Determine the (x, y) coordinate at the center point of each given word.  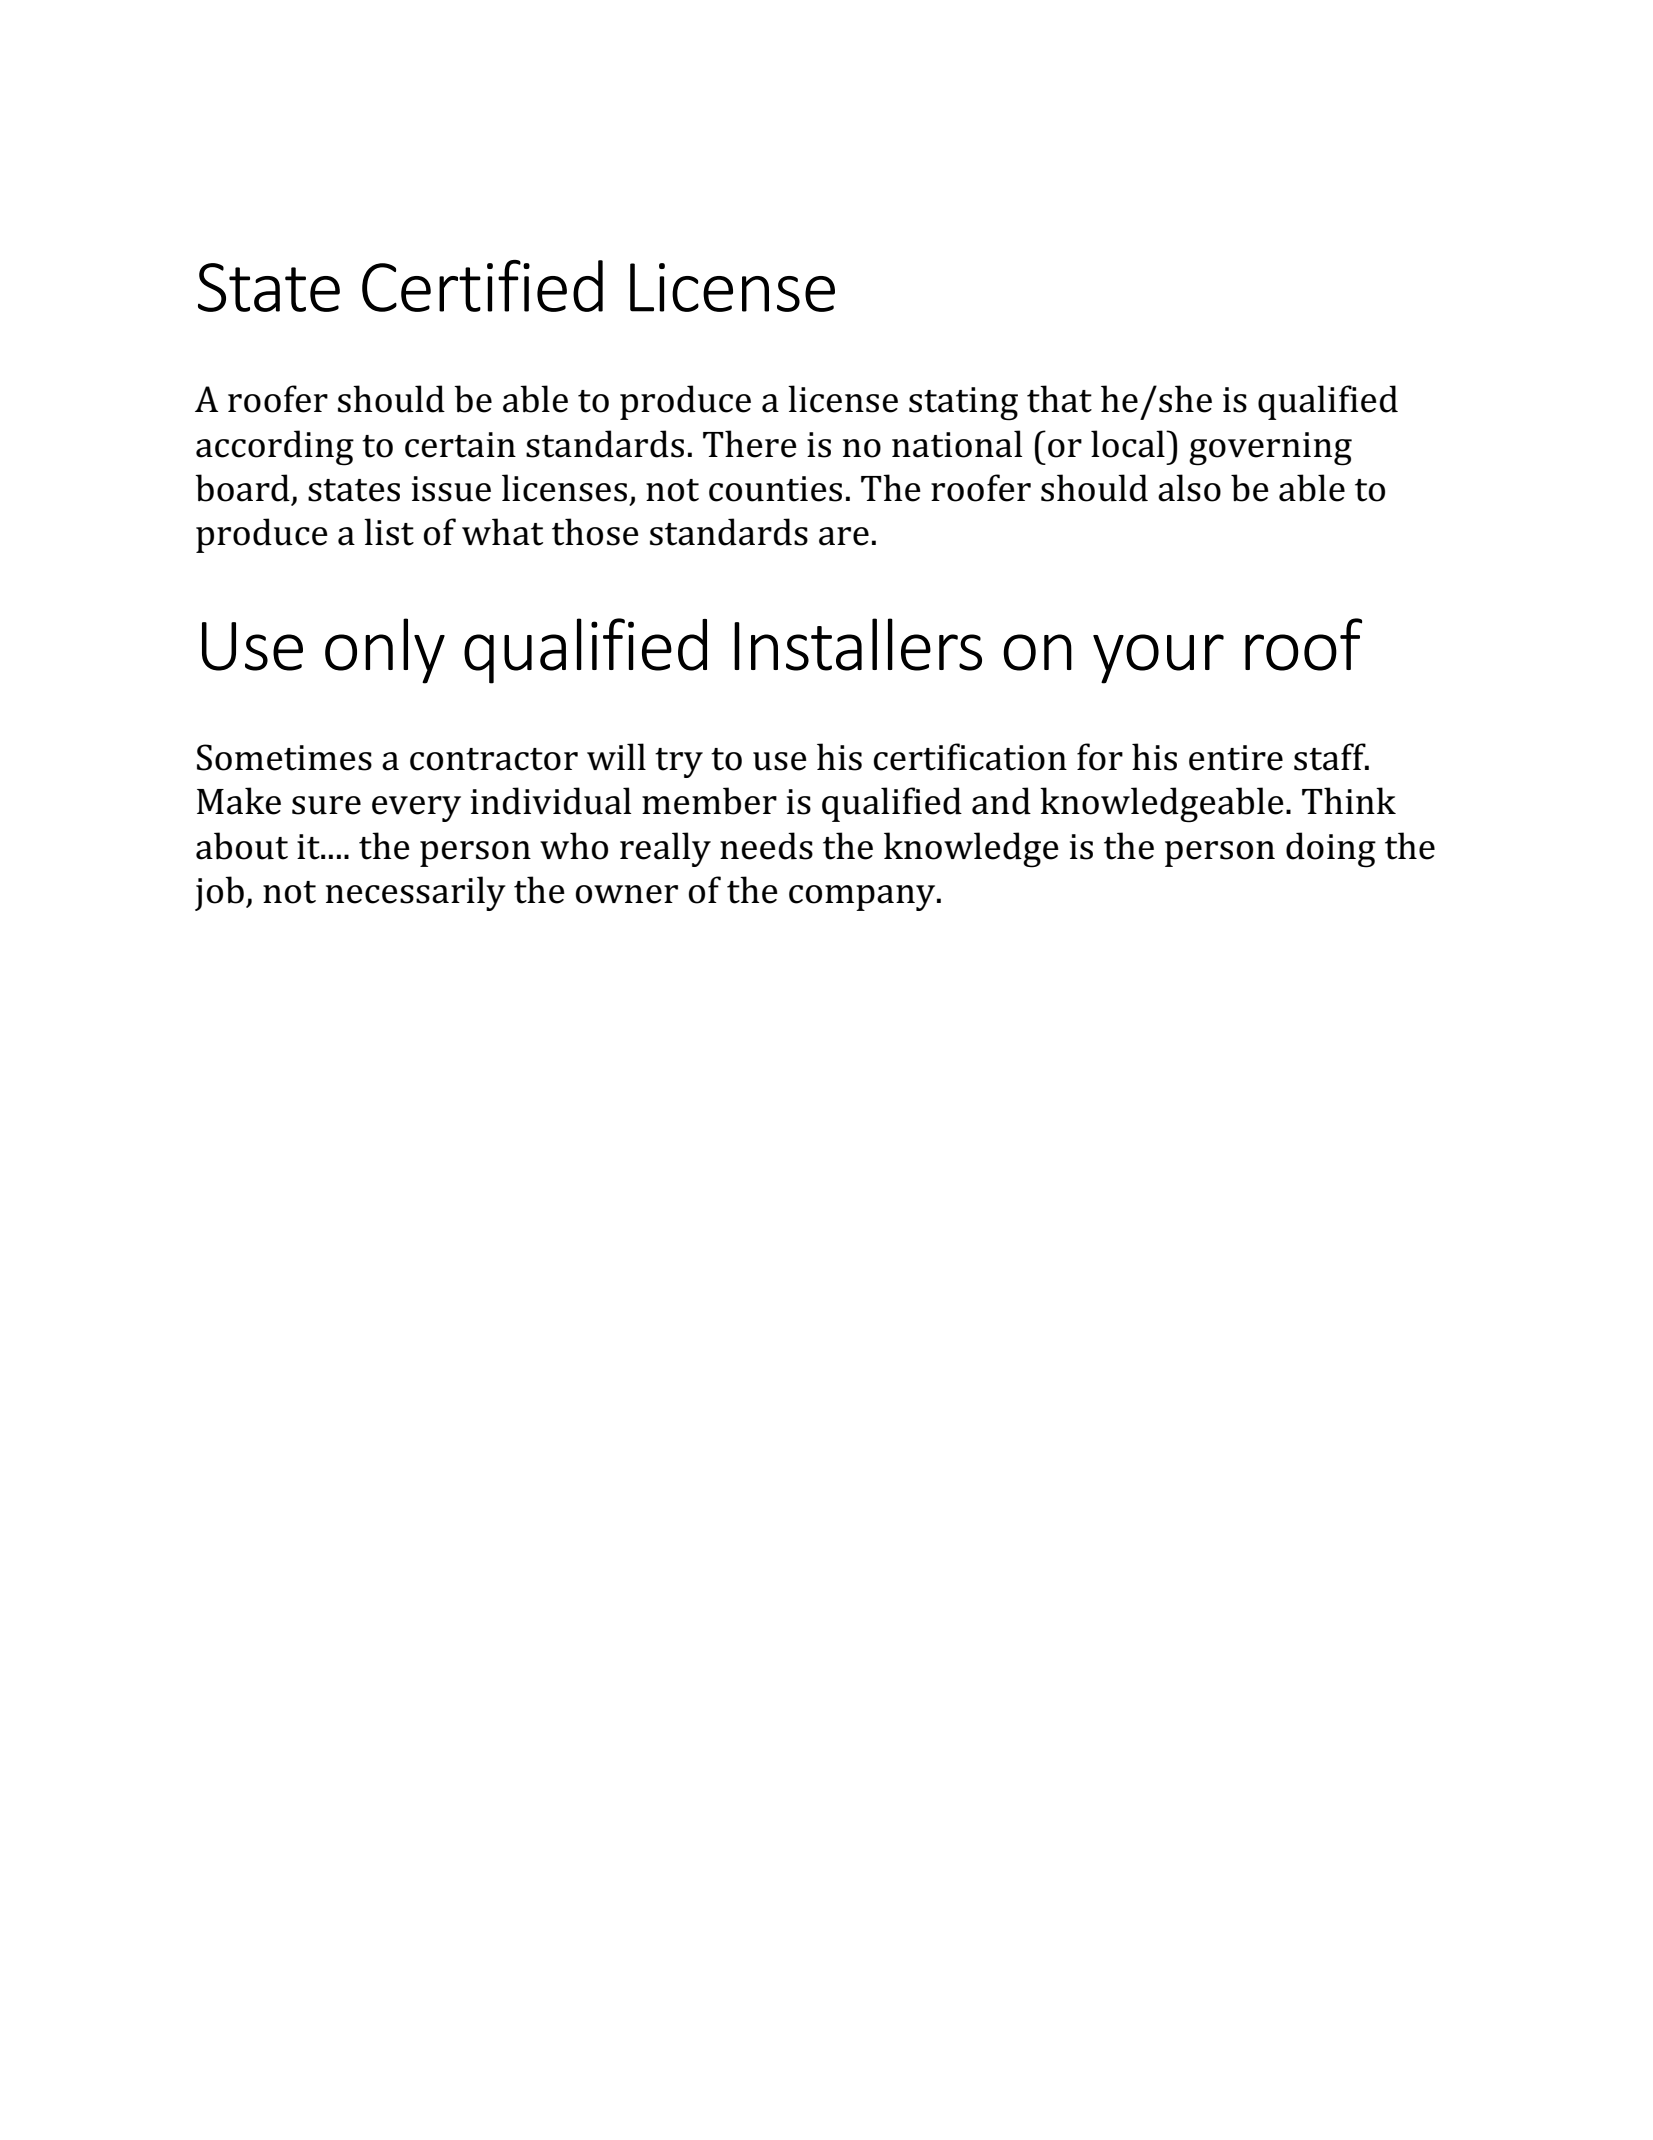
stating (963, 404)
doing (1331, 850)
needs (766, 846)
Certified (482, 286)
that (1059, 399)
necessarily (416, 893)
